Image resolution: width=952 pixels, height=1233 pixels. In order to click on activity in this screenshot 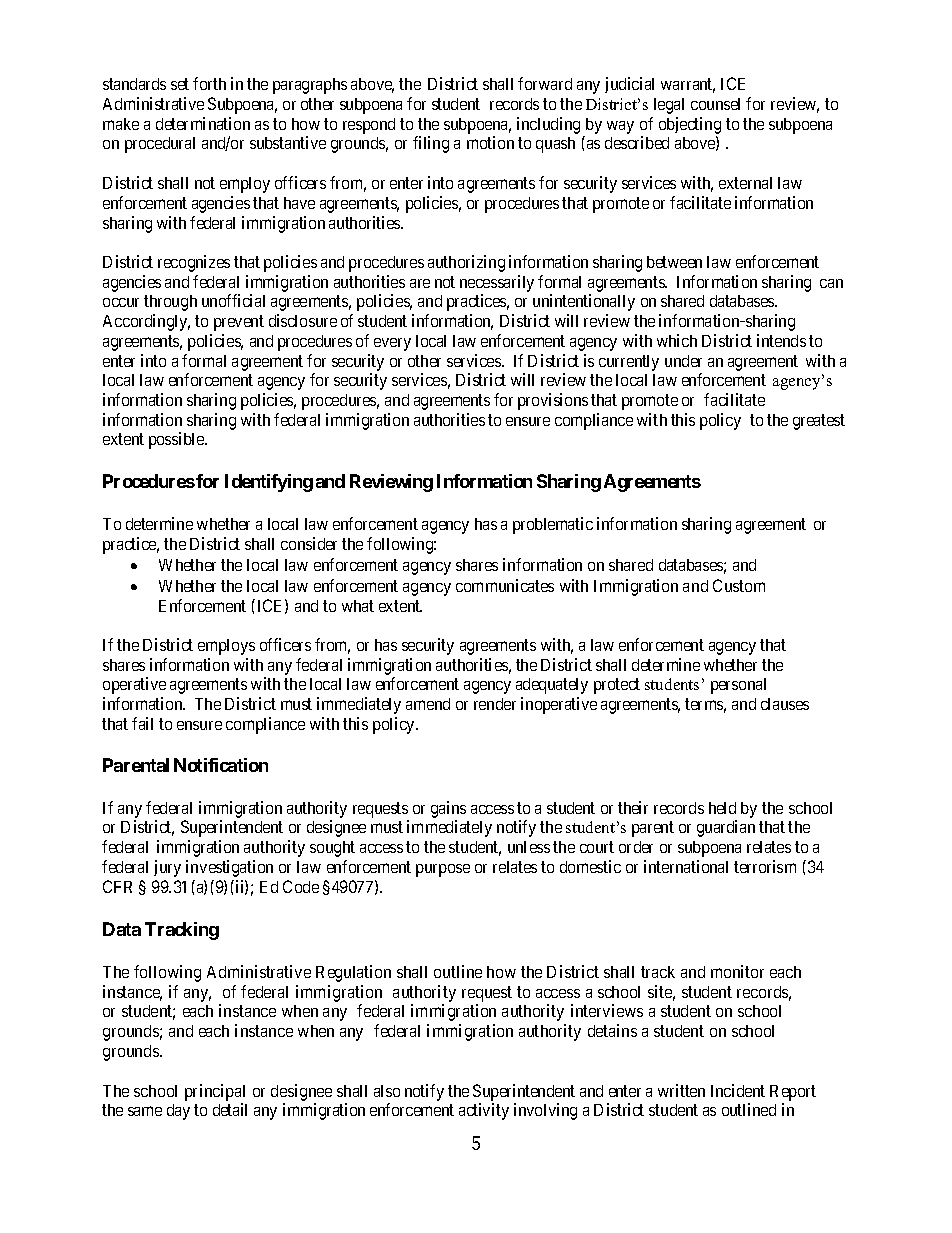, I will do `click(484, 1111)`.
